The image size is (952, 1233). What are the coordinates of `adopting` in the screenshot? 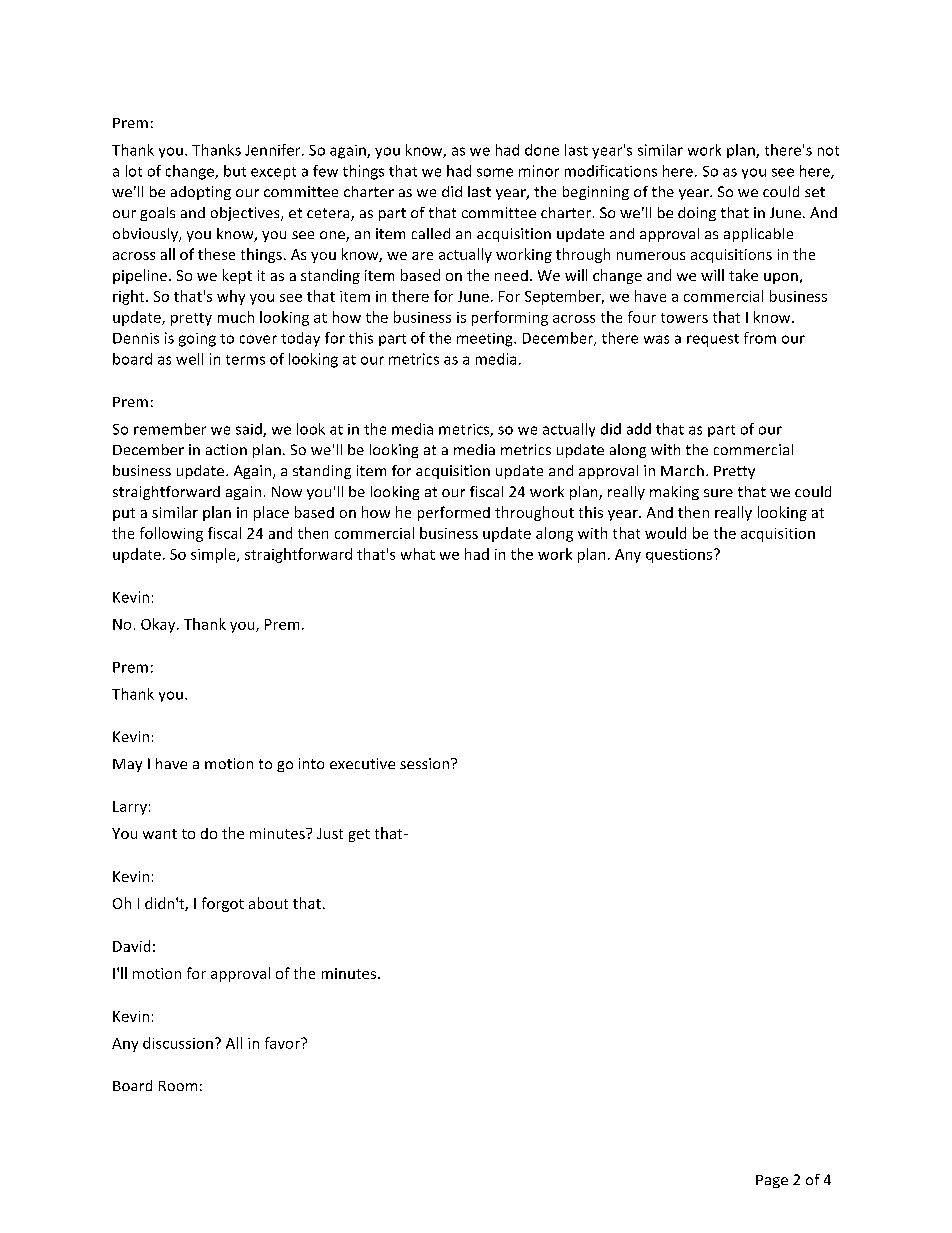 It's located at (201, 193).
